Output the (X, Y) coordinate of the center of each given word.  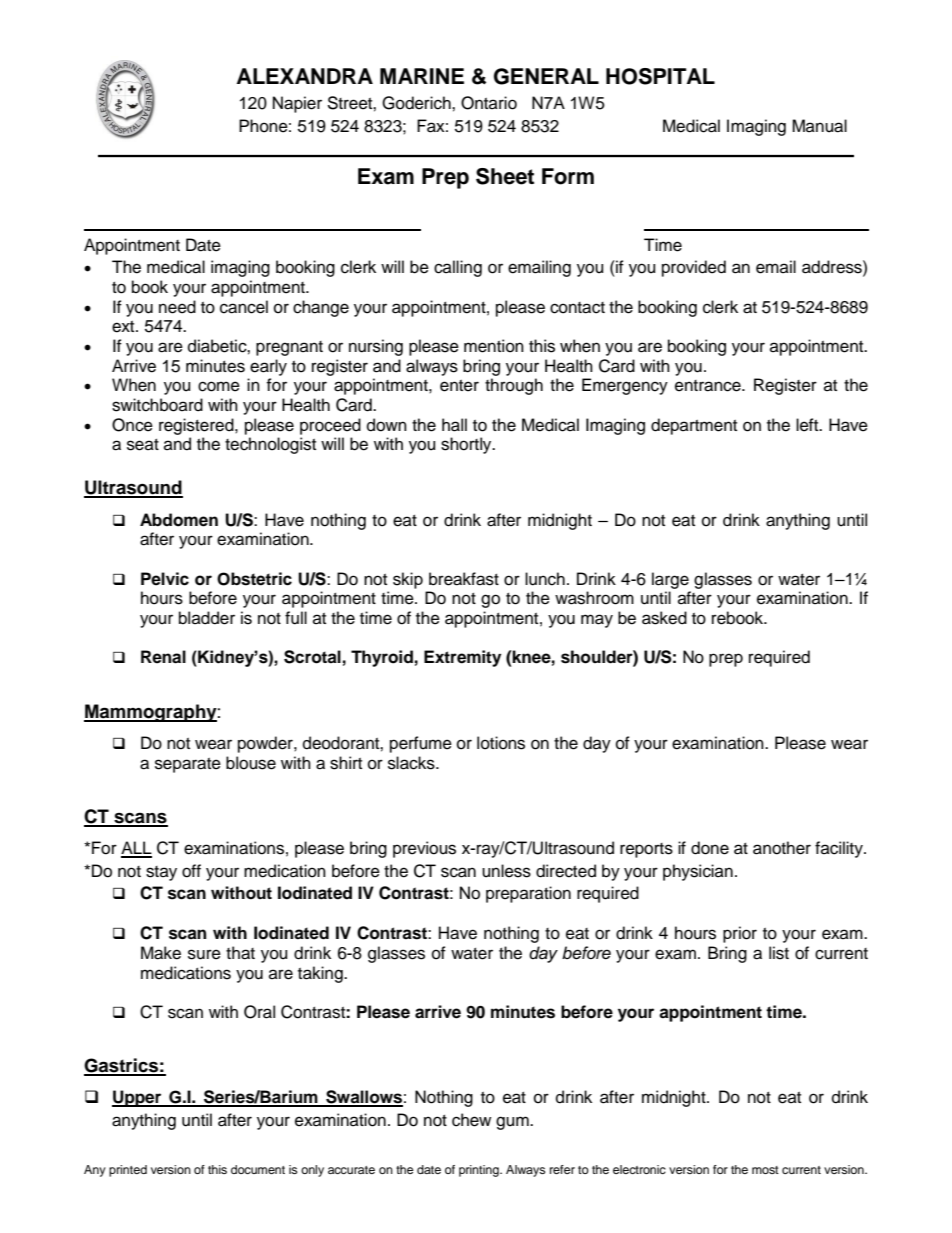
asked (664, 618)
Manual (819, 126)
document (258, 1169)
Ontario (489, 103)
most (765, 1170)
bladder (207, 618)
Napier (297, 104)
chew (471, 1120)
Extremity (462, 658)
